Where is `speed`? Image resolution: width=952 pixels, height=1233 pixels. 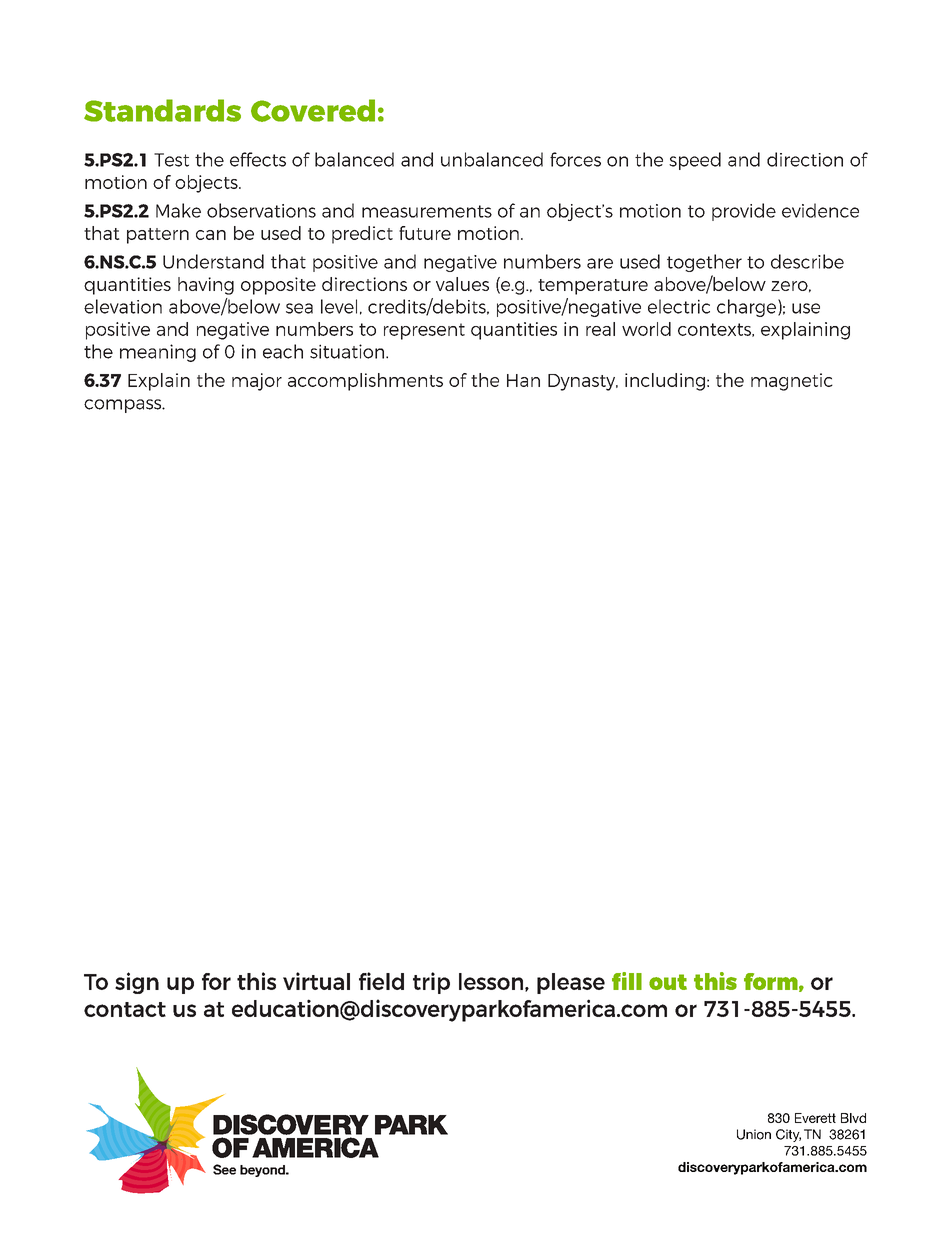
speed is located at coordinates (695, 161).
